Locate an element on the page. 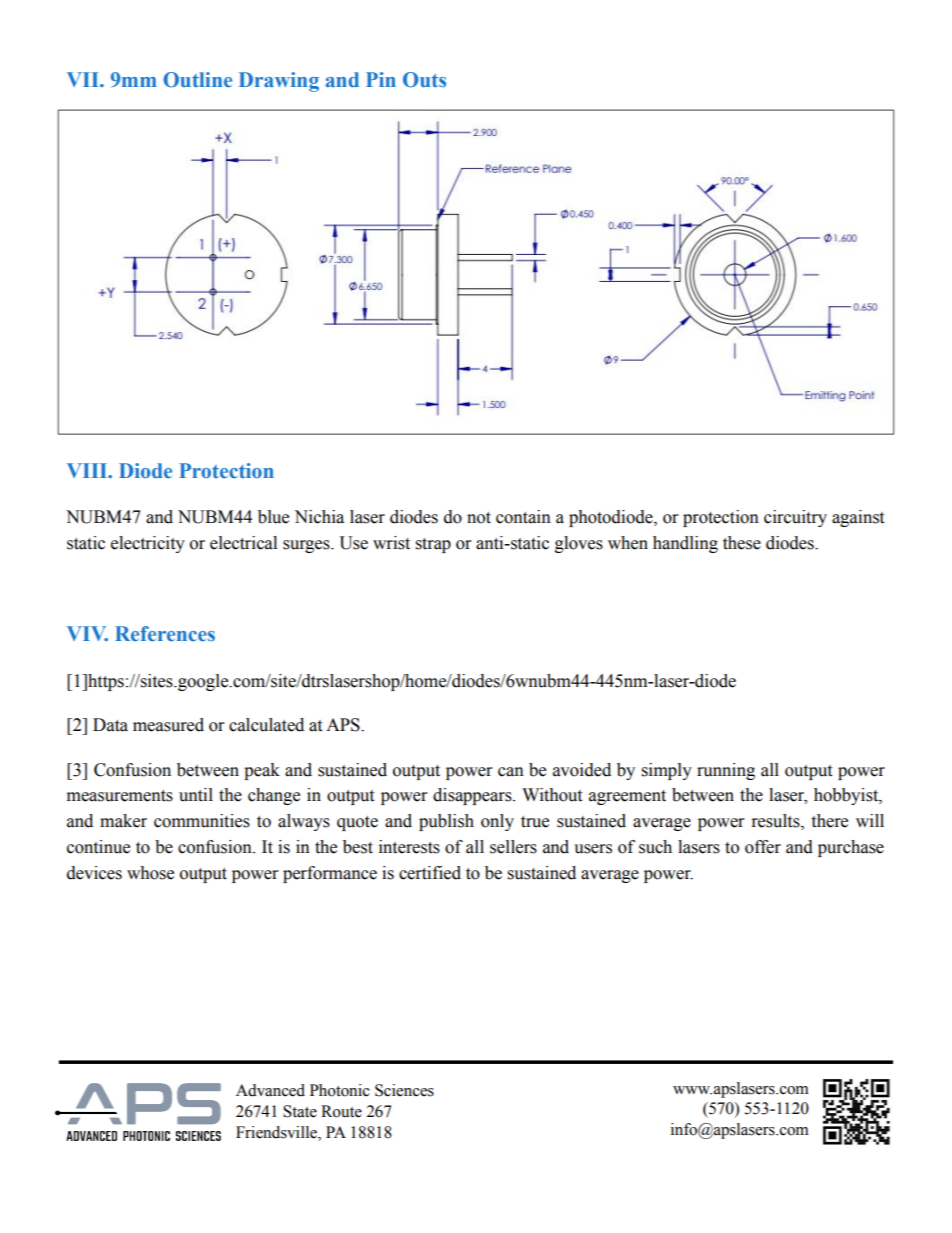  Advanced is located at coordinates (270, 1090).
